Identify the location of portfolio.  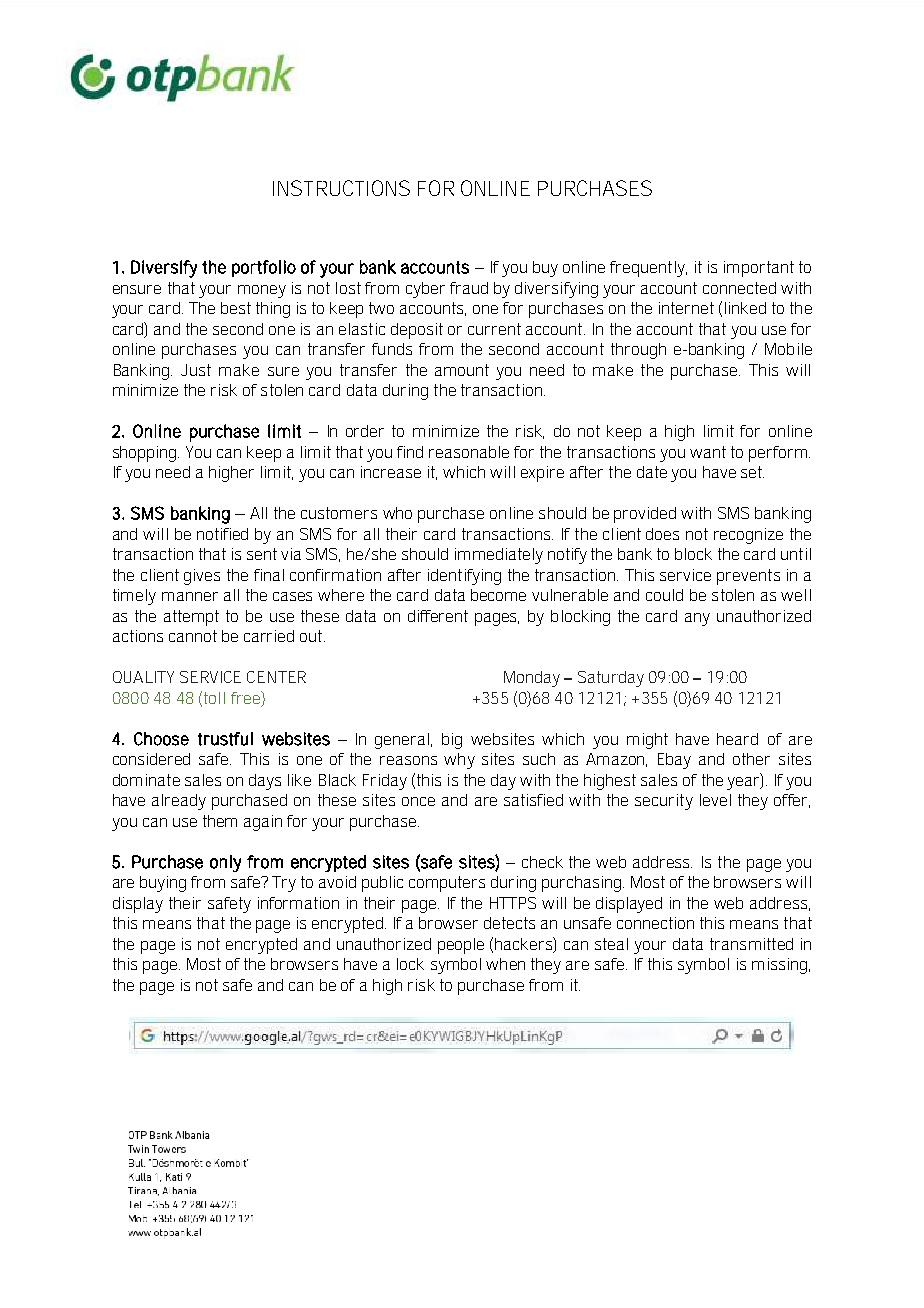
(264, 268).
